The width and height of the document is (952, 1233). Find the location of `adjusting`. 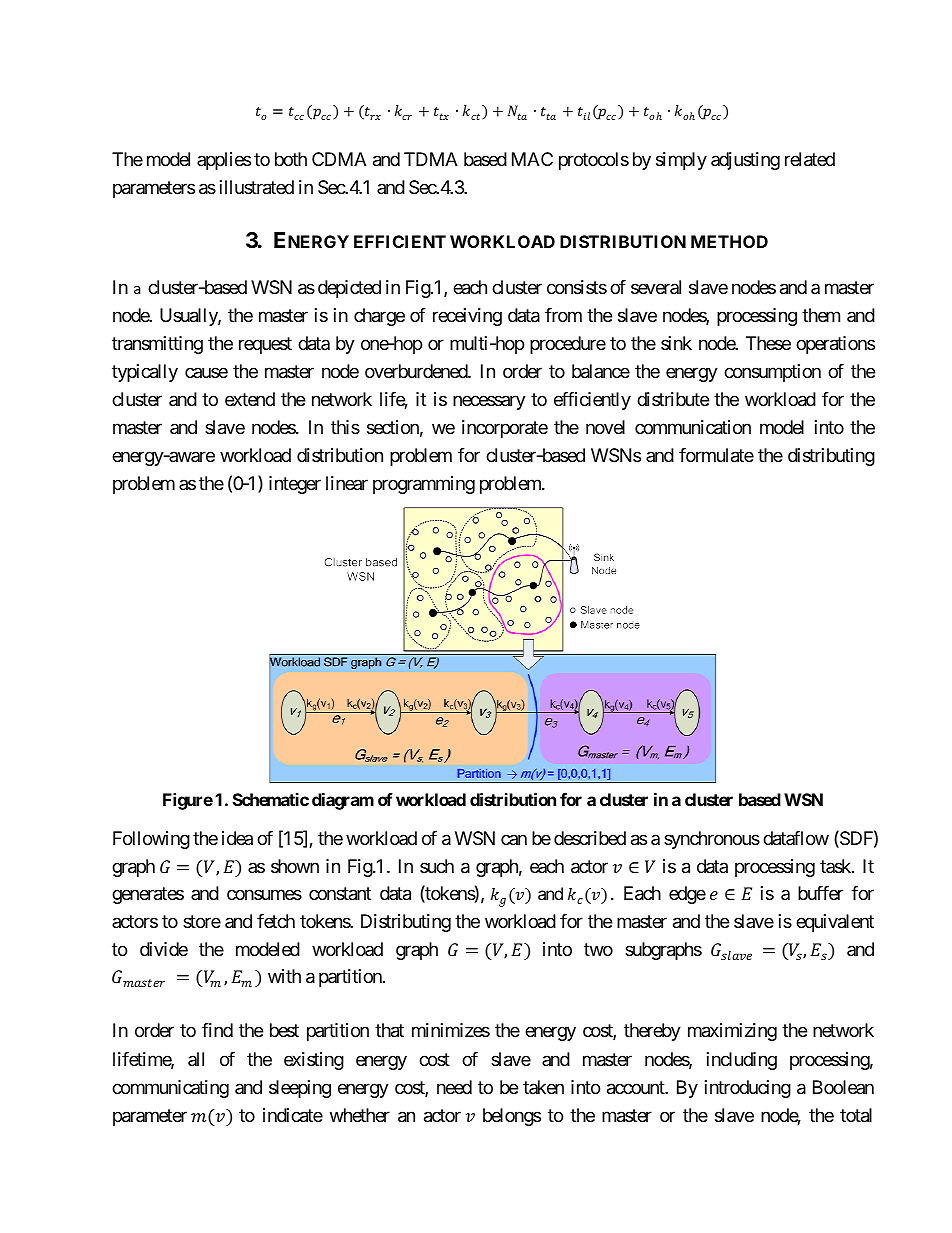

adjusting is located at coordinates (745, 161).
